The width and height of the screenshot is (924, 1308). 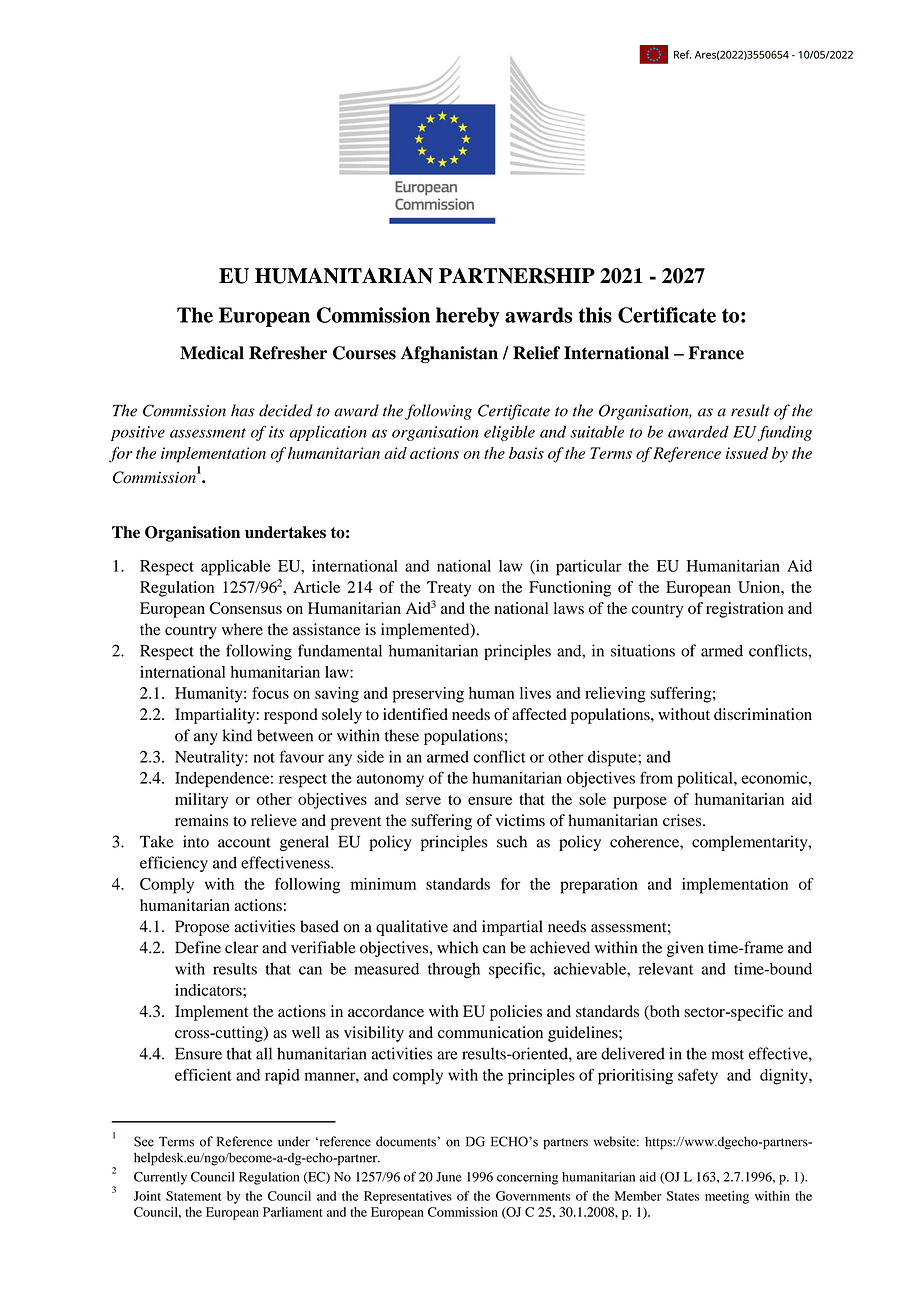 What do you see at coordinates (449, 354) in the screenshot?
I see `Afghanistan` at bounding box center [449, 354].
